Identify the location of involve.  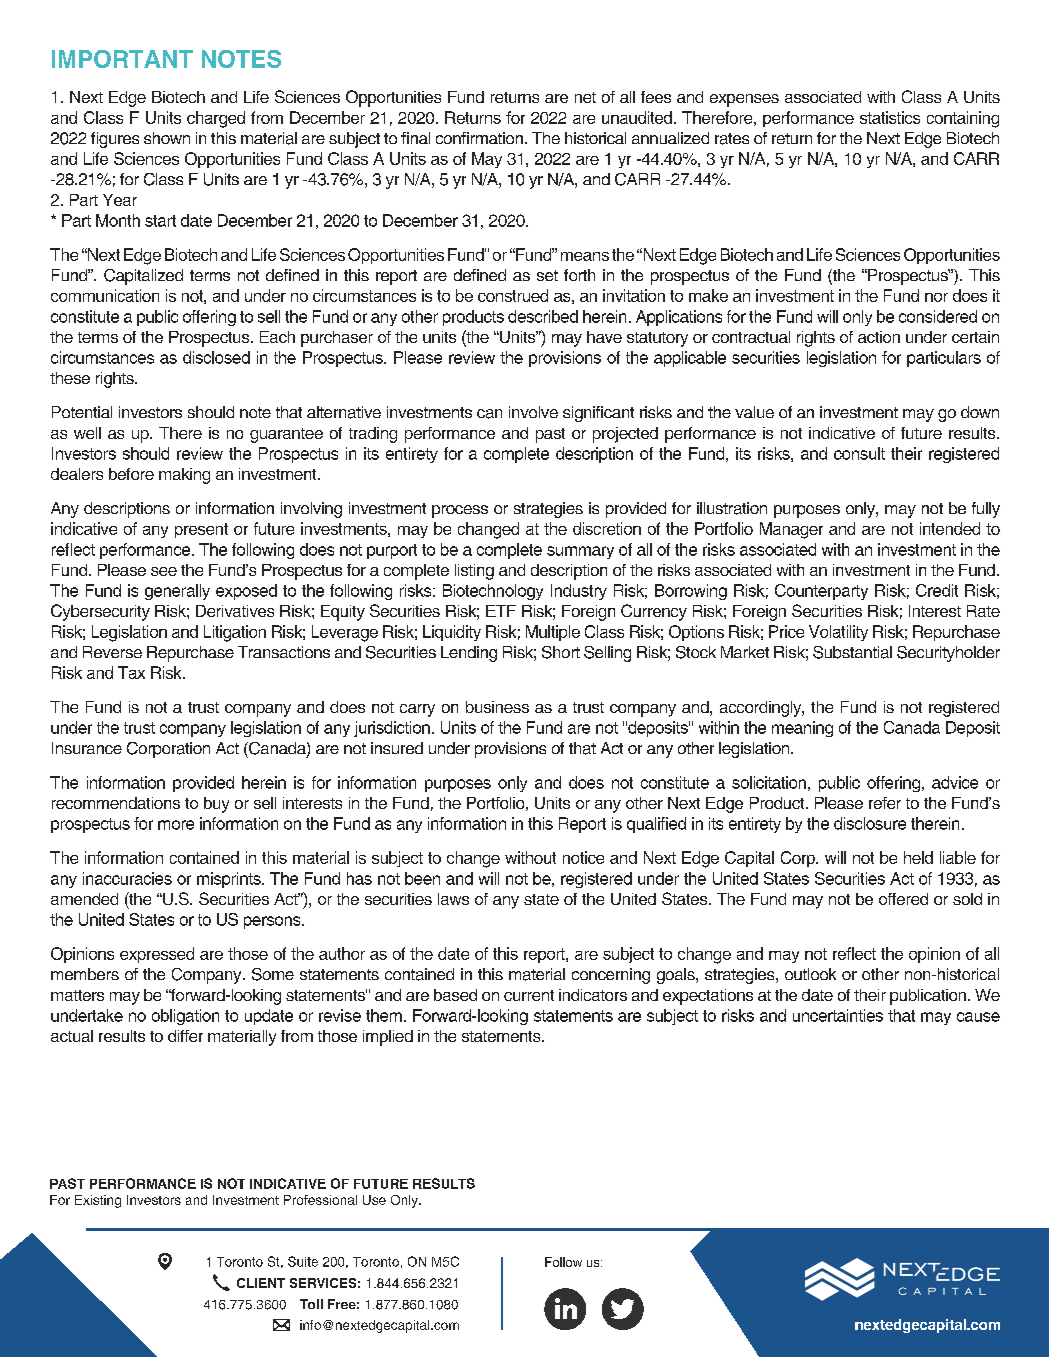
(533, 412).
